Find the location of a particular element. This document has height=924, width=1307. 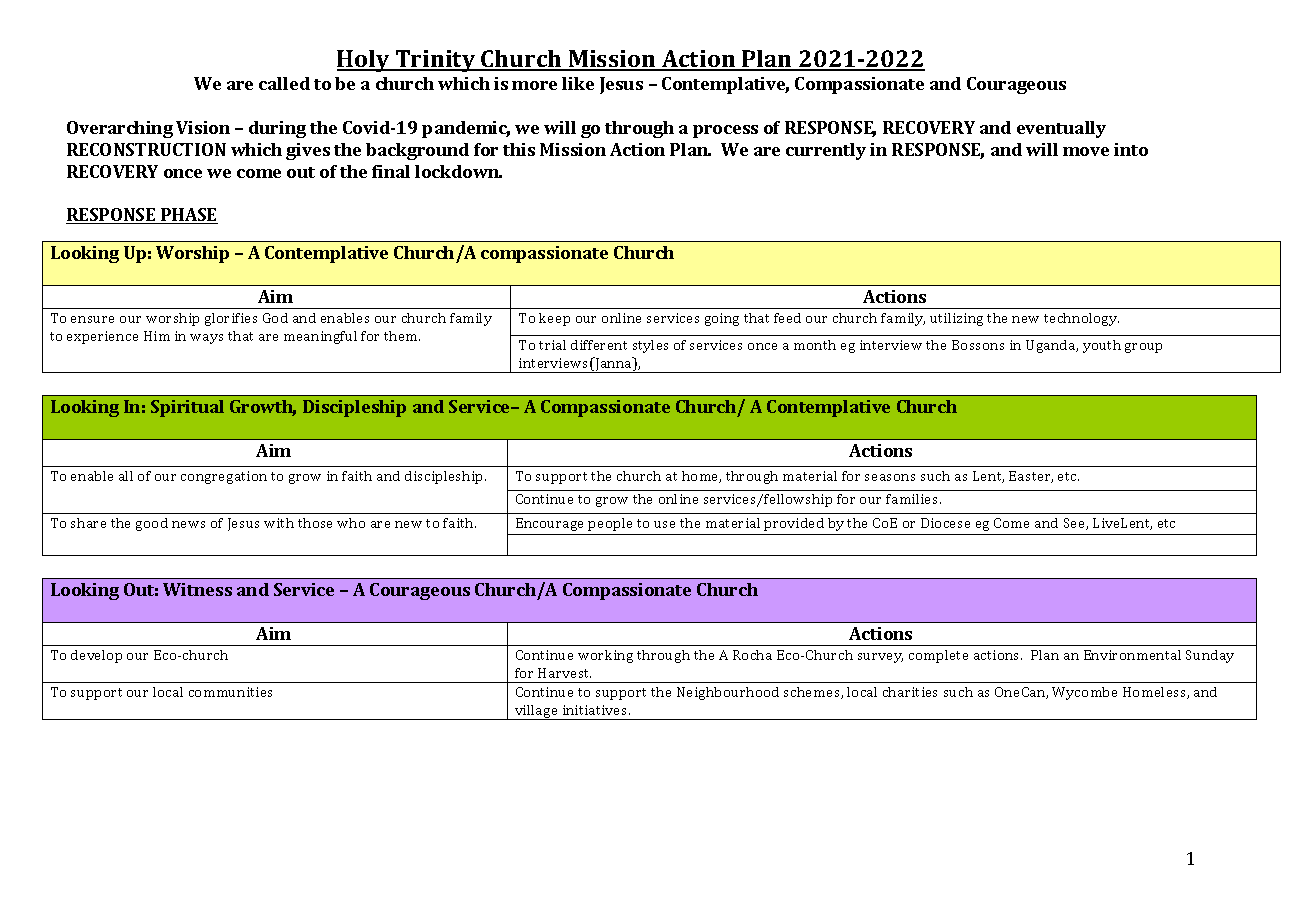

like is located at coordinates (578, 83).
